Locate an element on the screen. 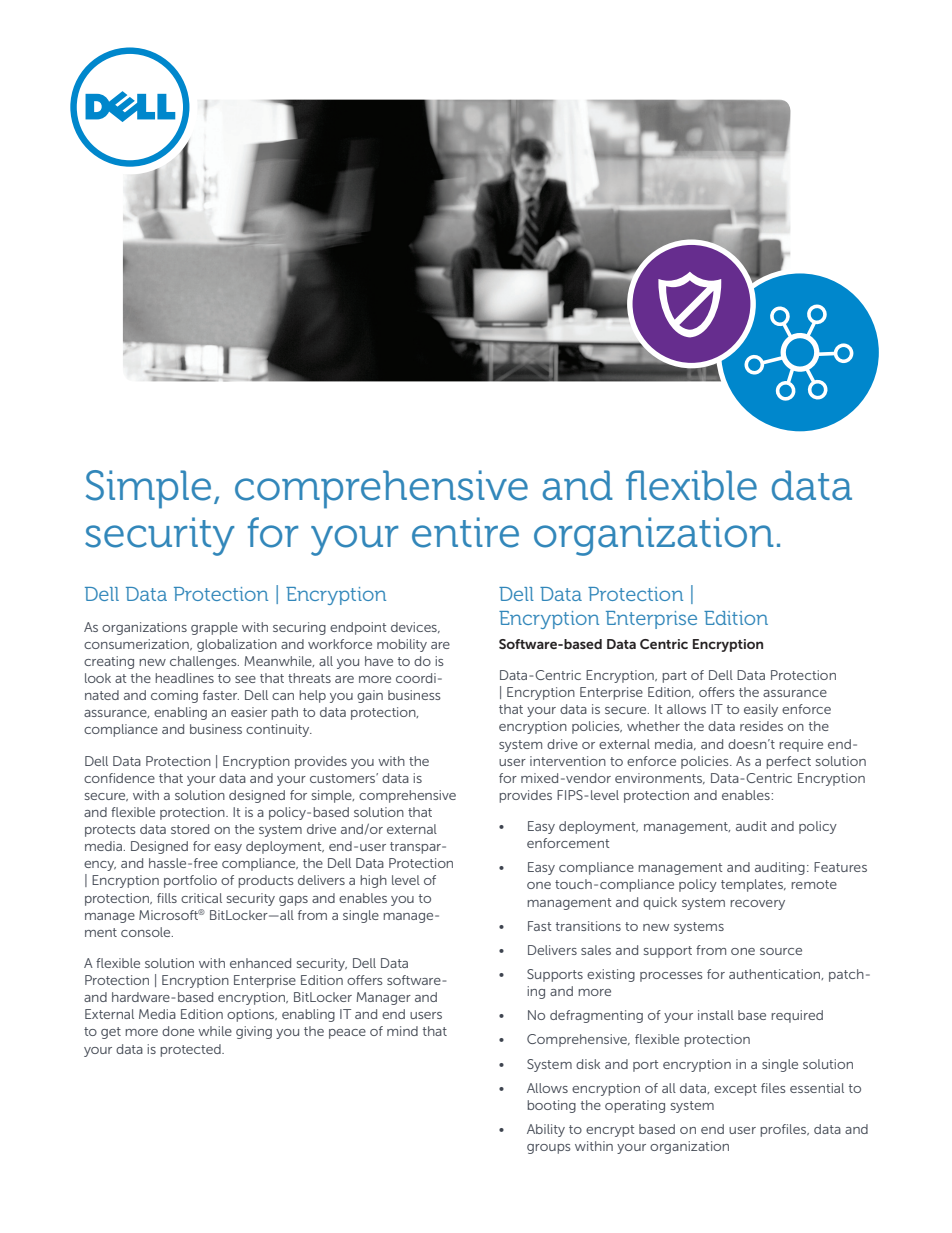 The image size is (952, 1233). entire is located at coordinates (465, 532).
